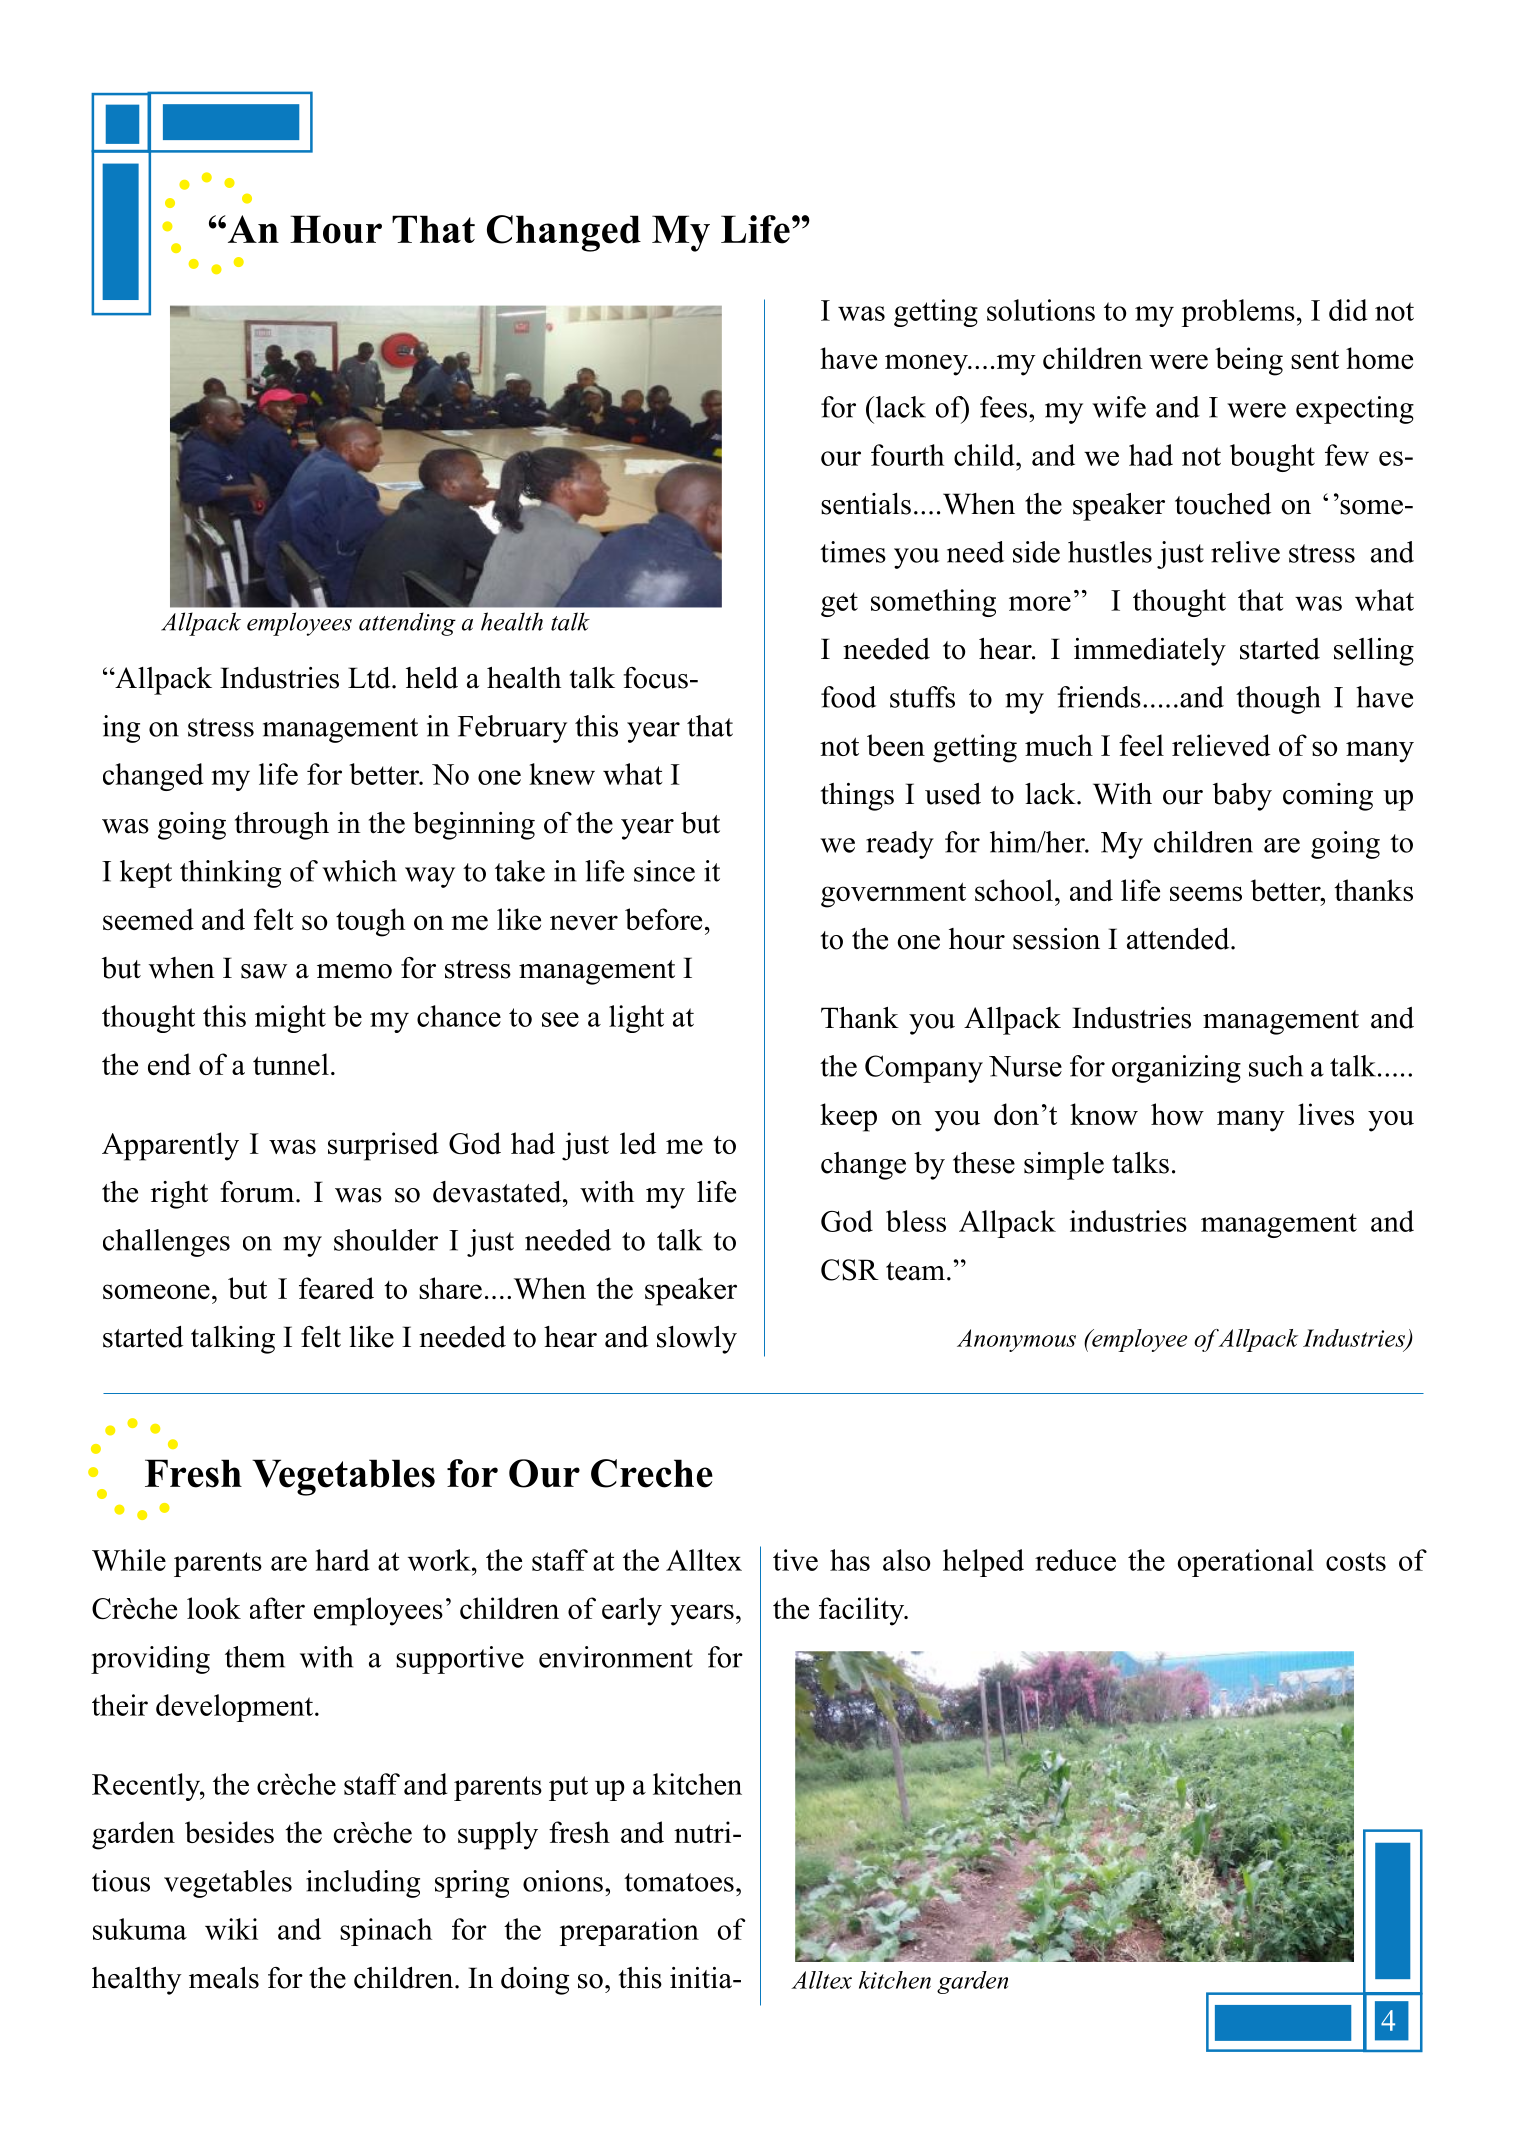  Describe the element at coordinates (907, 455) in the screenshot. I see `fourth` at that location.
